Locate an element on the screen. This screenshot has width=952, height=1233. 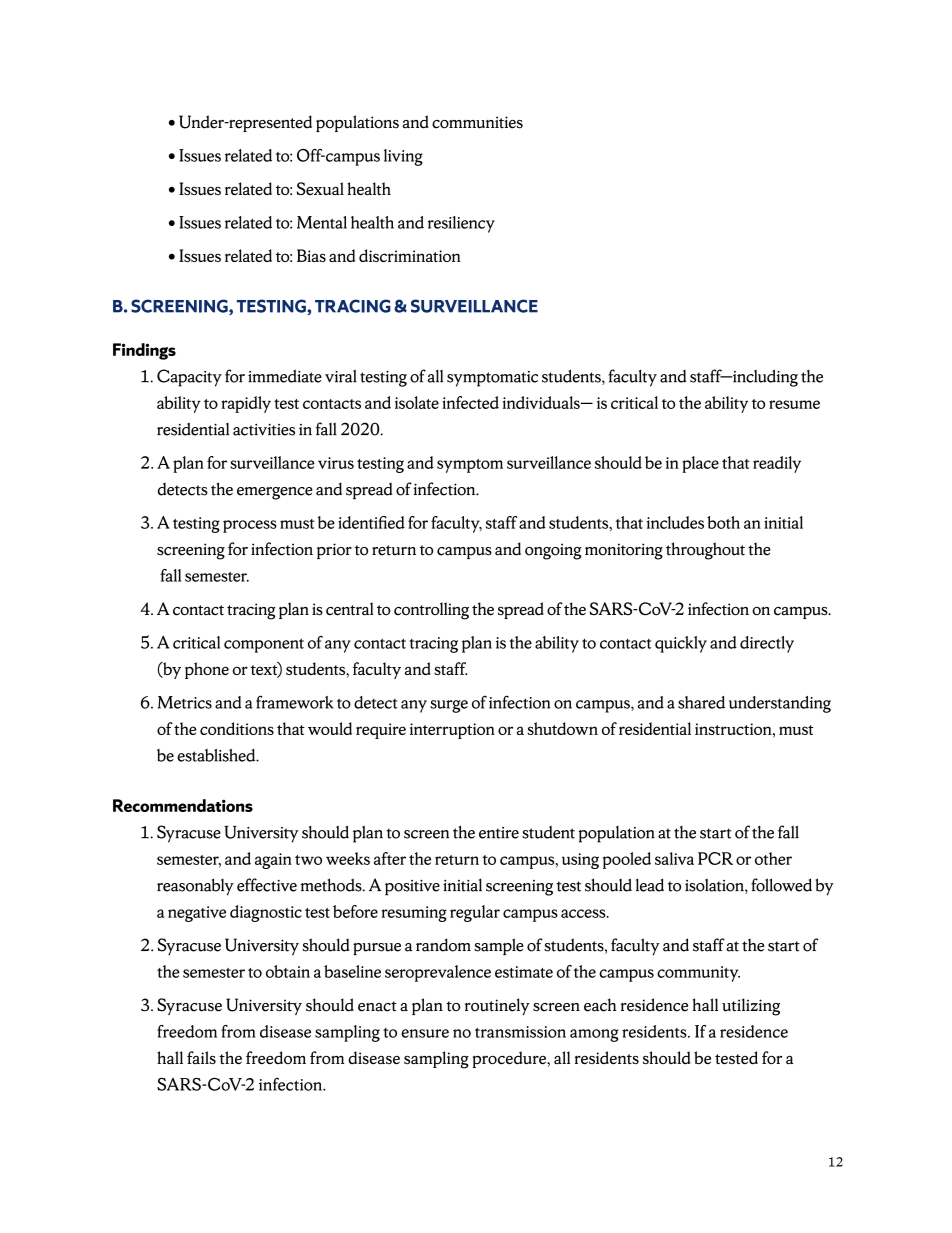
fails is located at coordinates (201, 1057).
